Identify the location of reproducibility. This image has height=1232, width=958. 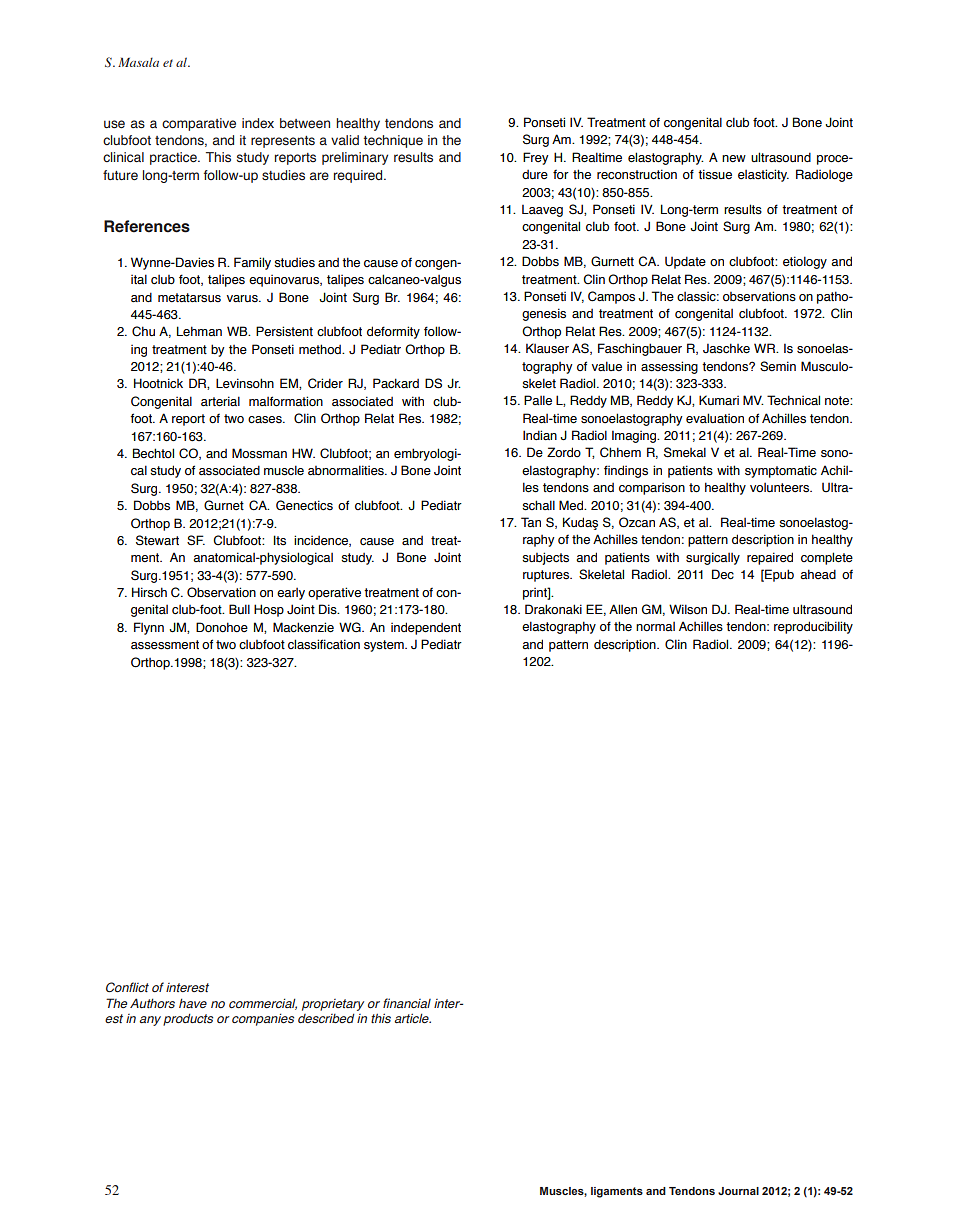
(813, 627).
